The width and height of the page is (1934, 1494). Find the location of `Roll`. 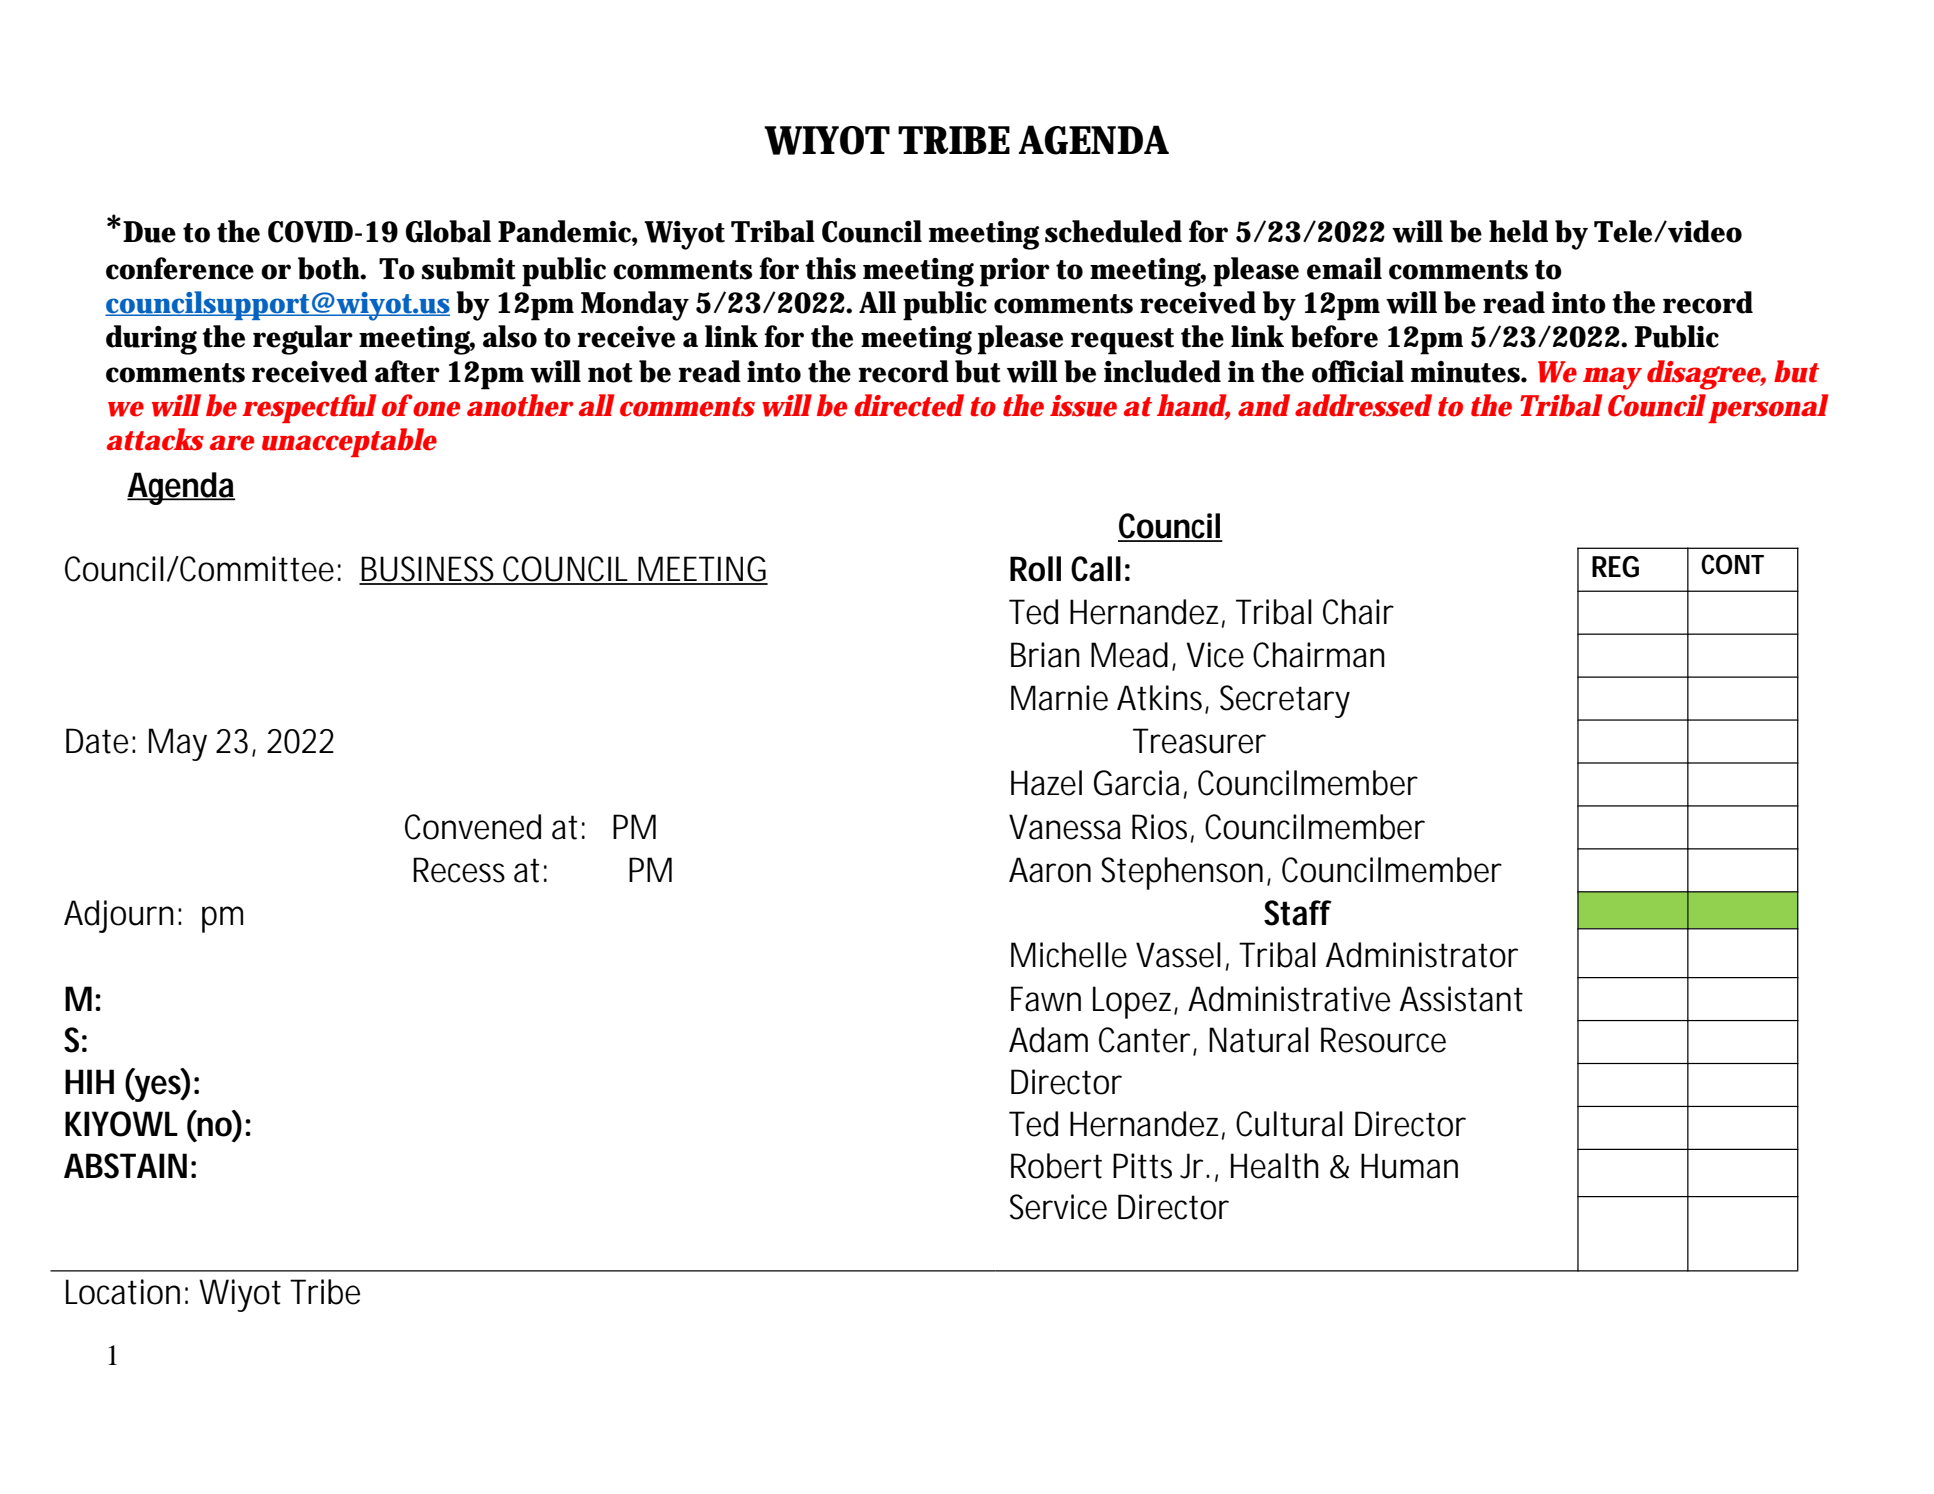

Roll is located at coordinates (1035, 569).
